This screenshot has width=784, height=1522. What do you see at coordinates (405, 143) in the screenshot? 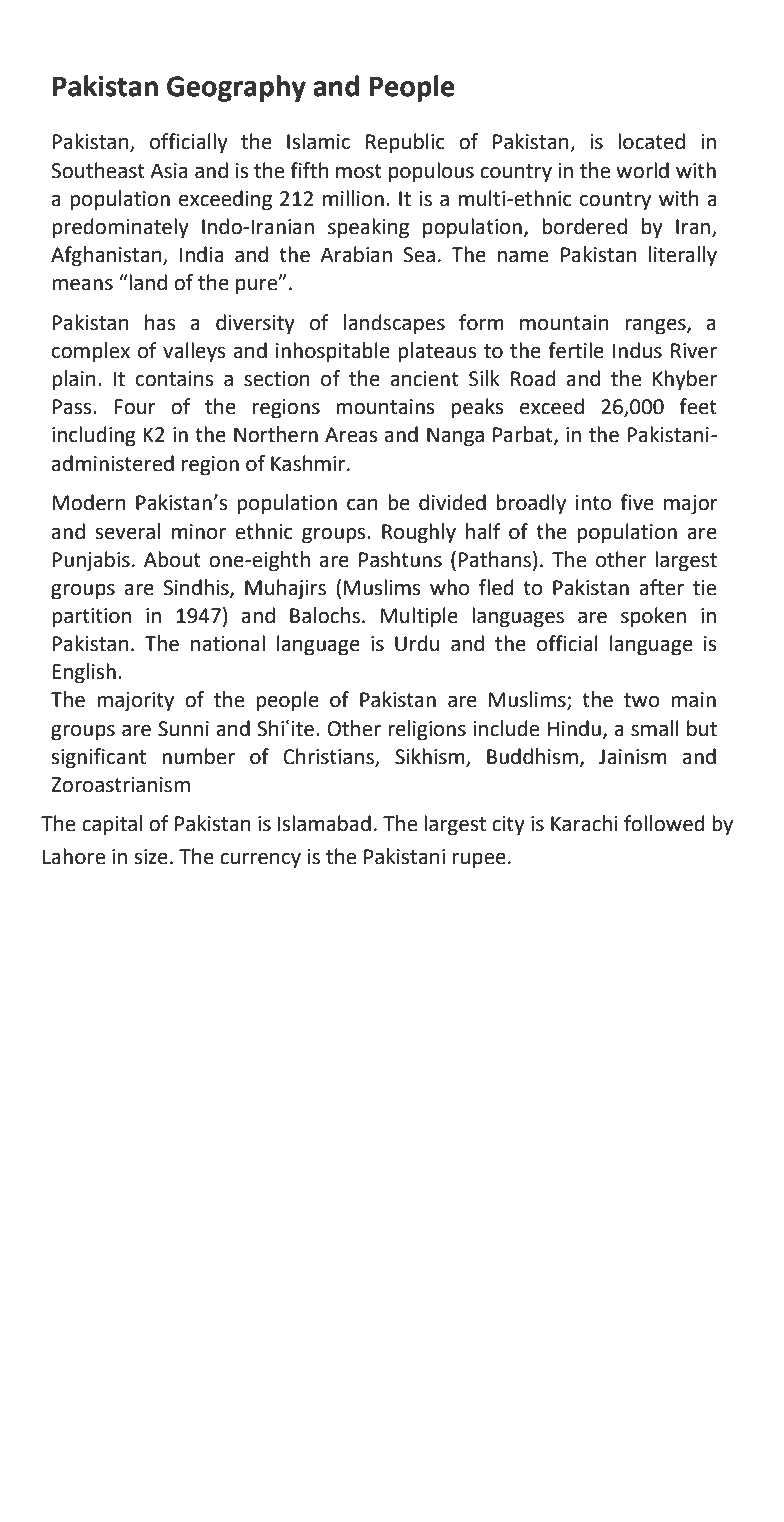
I see `Republic` at bounding box center [405, 143].
